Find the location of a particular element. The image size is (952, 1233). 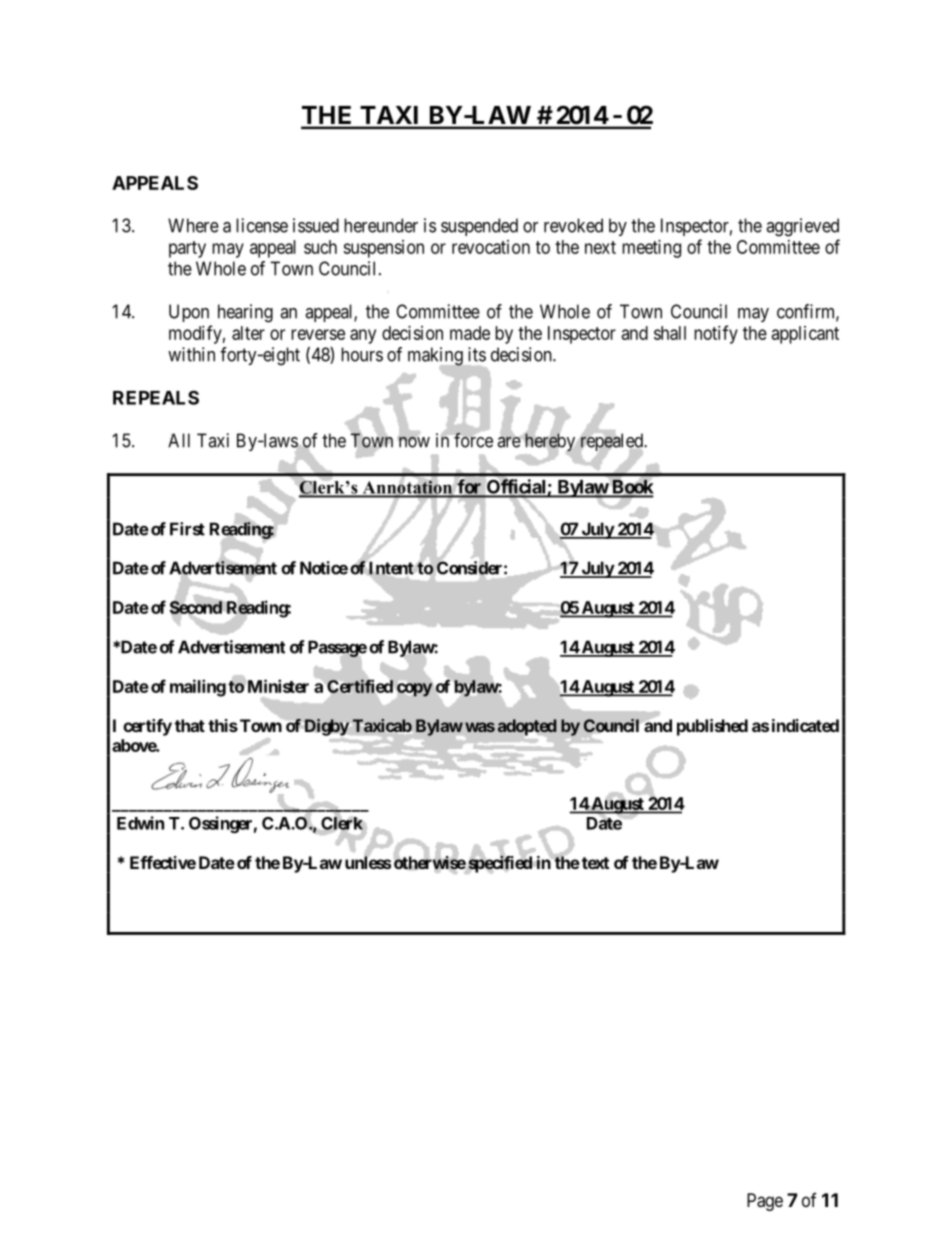

notify is located at coordinates (716, 334).
